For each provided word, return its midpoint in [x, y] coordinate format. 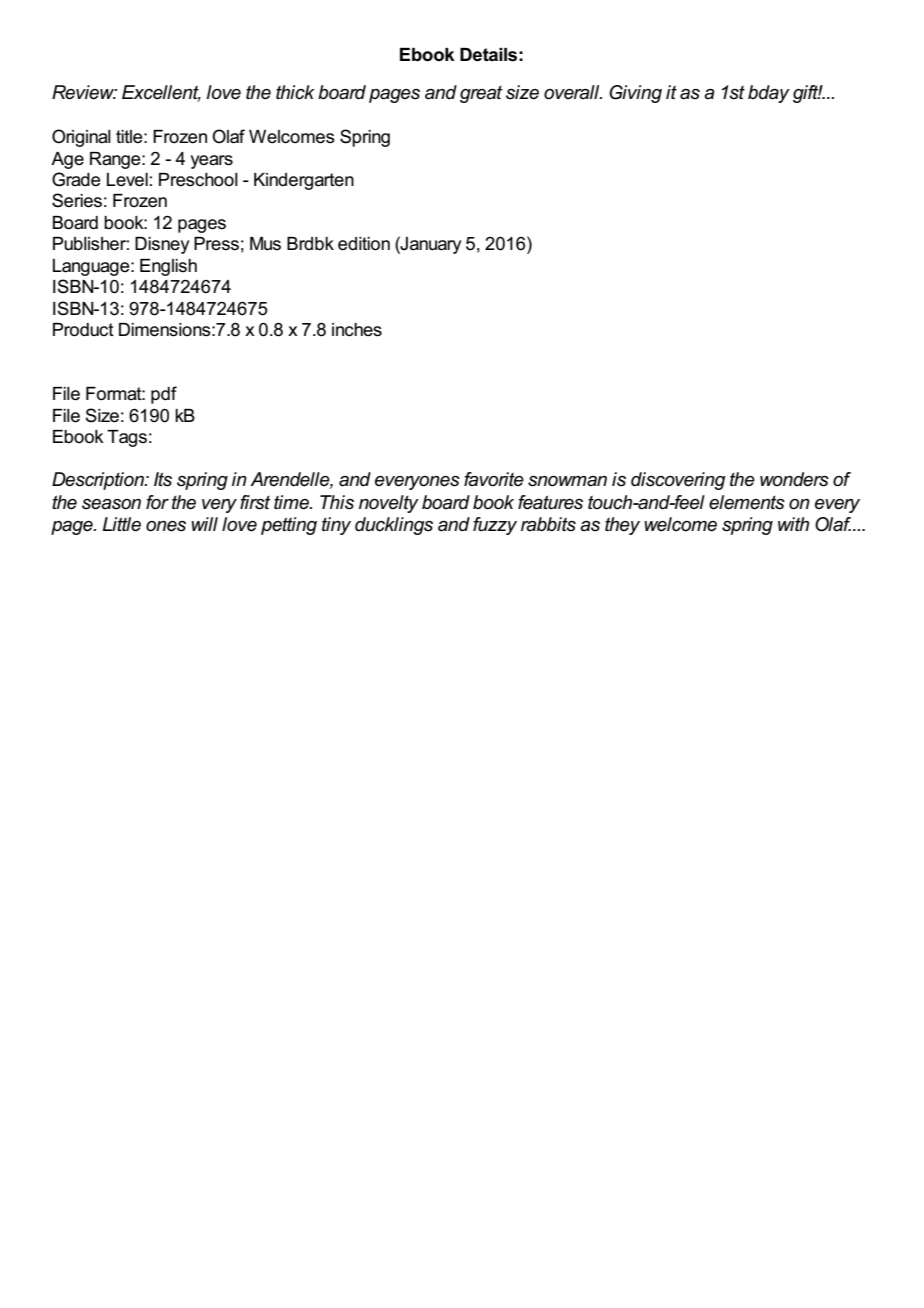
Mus [265, 244]
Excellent [161, 93]
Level [127, 180]
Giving [635, 94]
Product [83, 330]
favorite [494, 479]
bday [769, 94]
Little [121, 524]
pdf [164, 395]
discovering [678, 481]
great [481, 94]
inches [357, 330]
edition [364, 244]
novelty [389, 504]
